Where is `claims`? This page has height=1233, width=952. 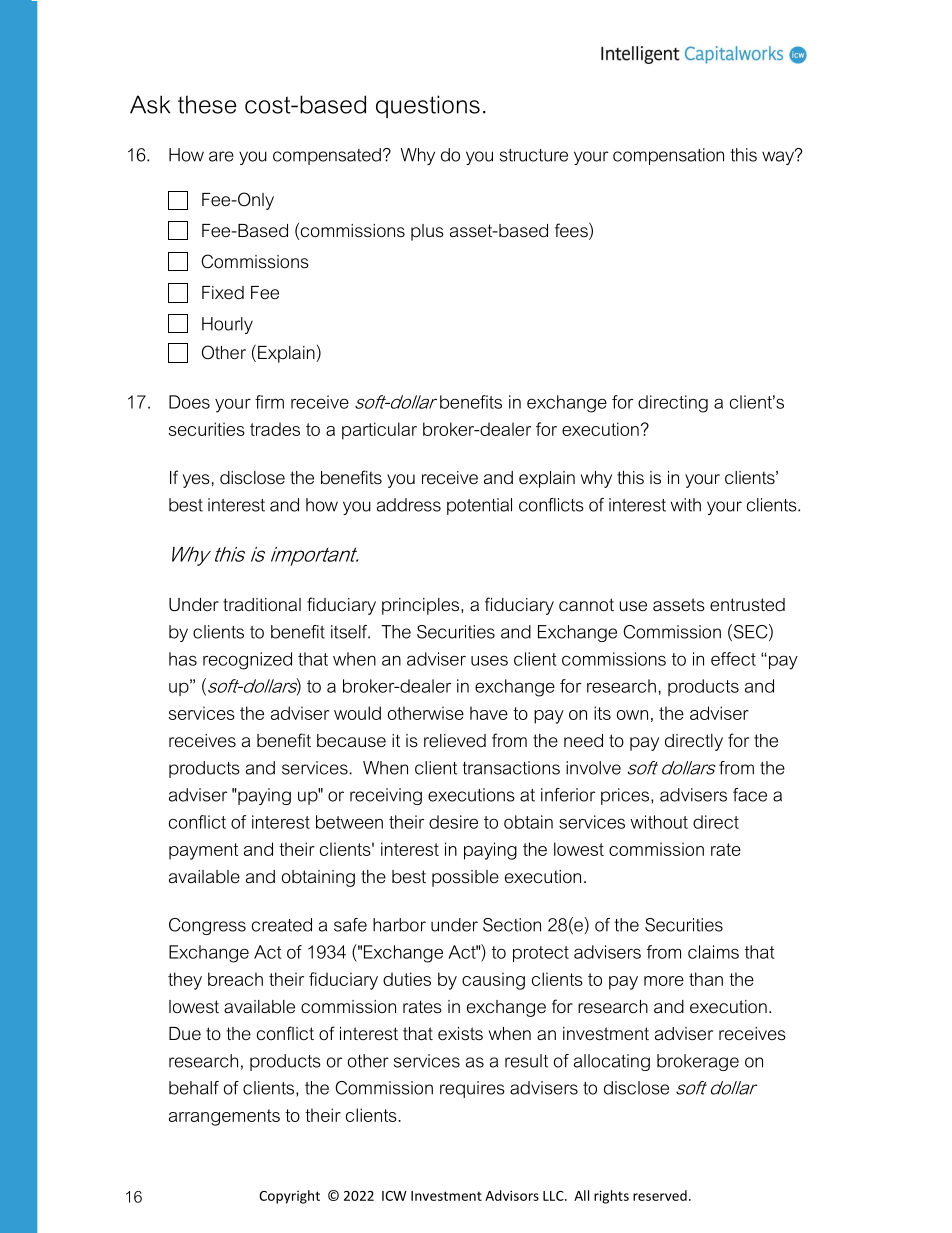
claims is located at coordinates (713, 952).
